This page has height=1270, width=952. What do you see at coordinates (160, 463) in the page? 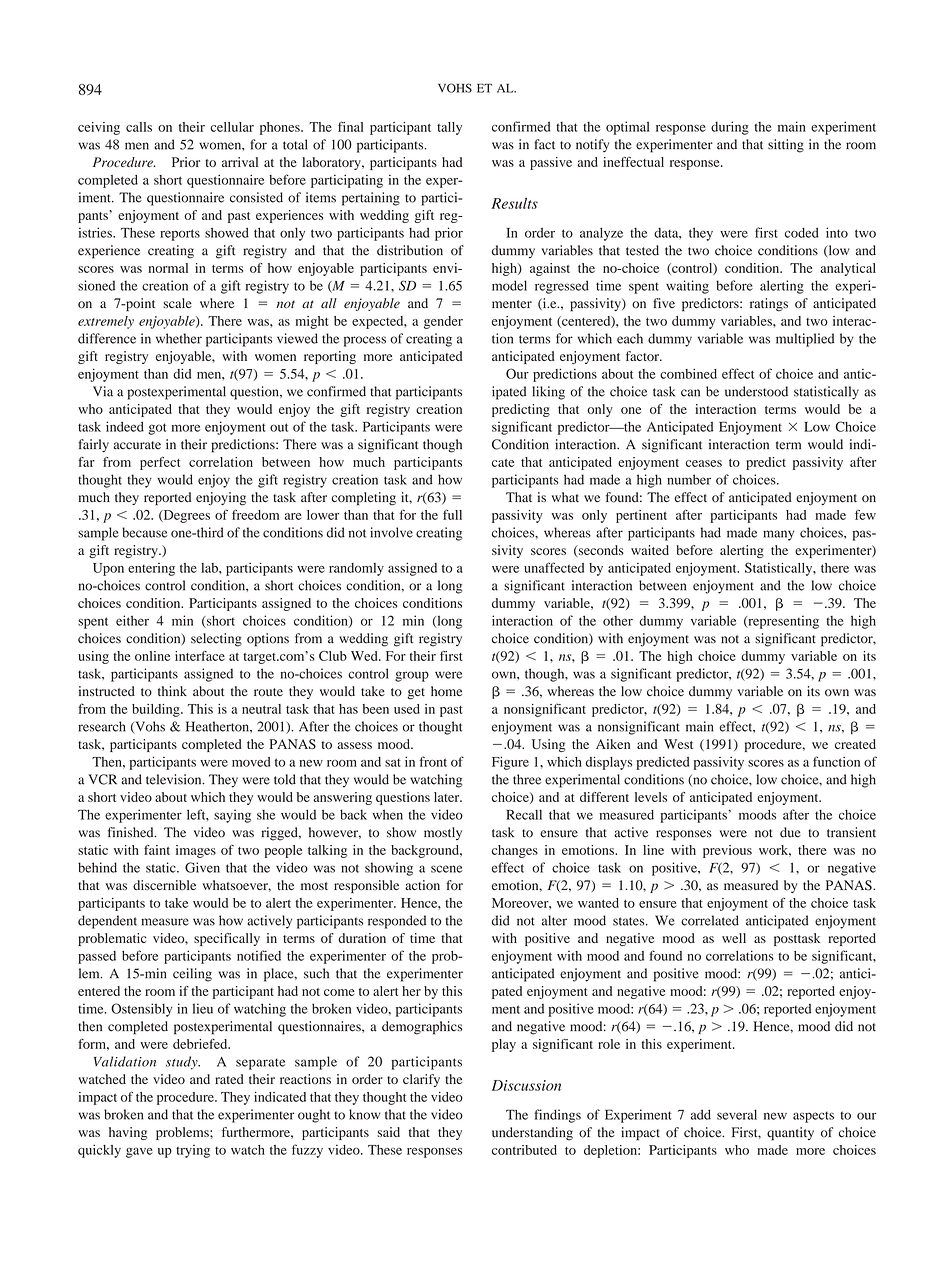
I see `perfect` at bounding box center [160, 463].
